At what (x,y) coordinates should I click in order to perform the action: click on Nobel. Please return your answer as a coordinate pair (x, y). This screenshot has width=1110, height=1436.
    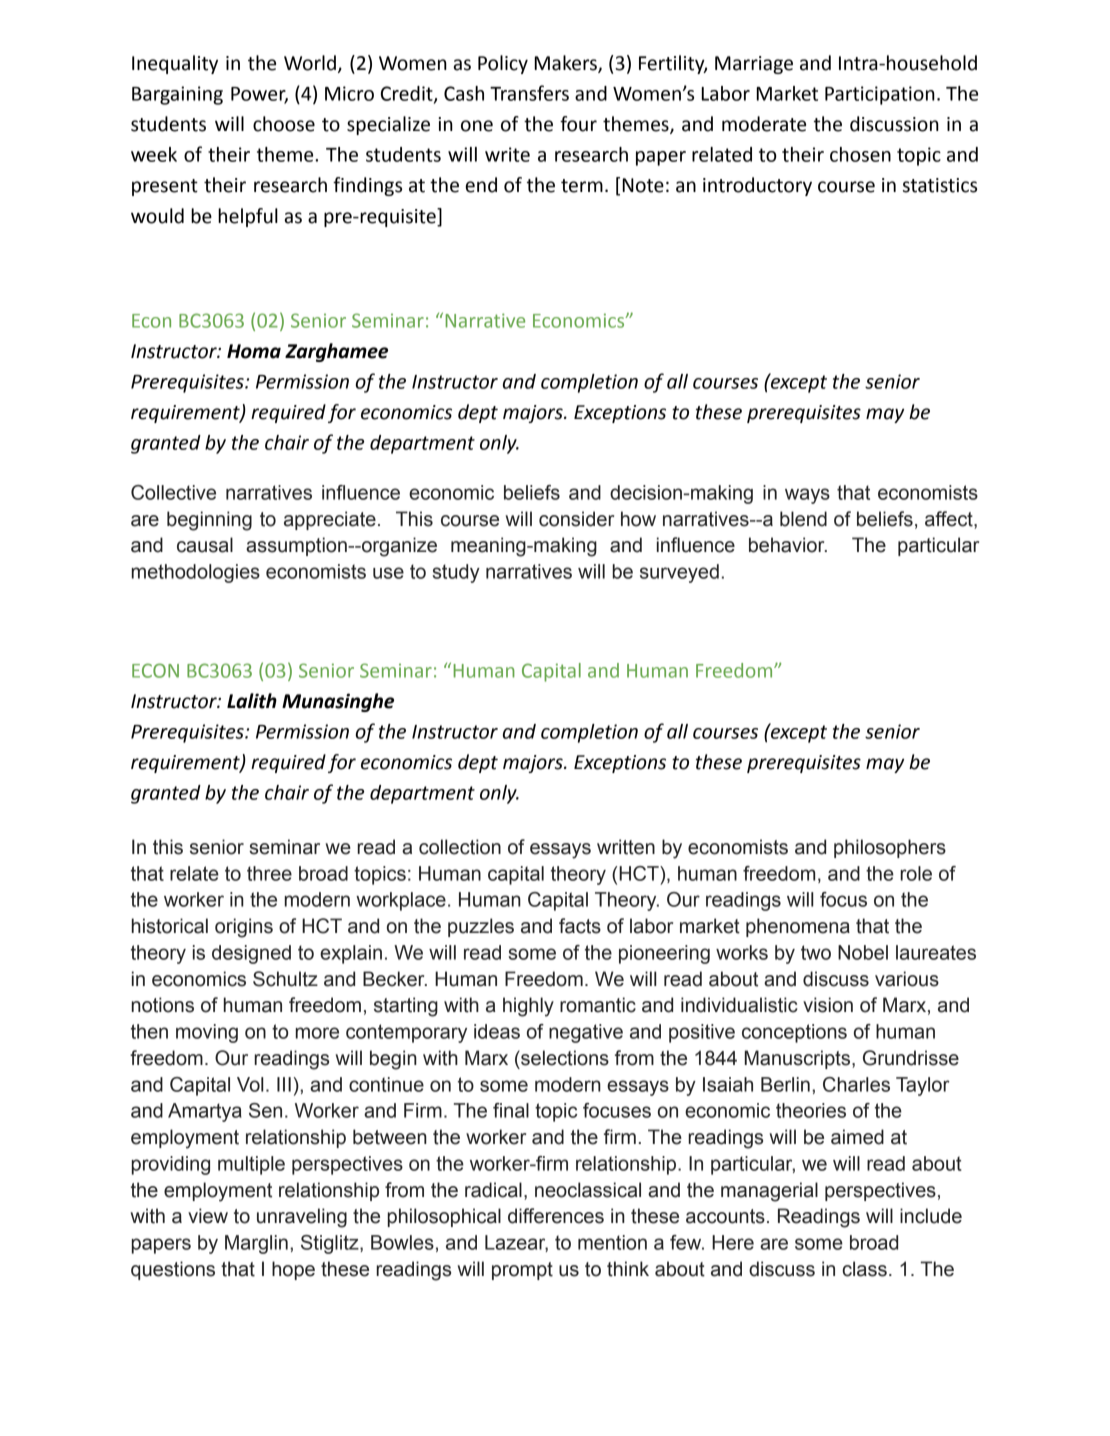
    Looking at the image, I should click on (863, 952).
